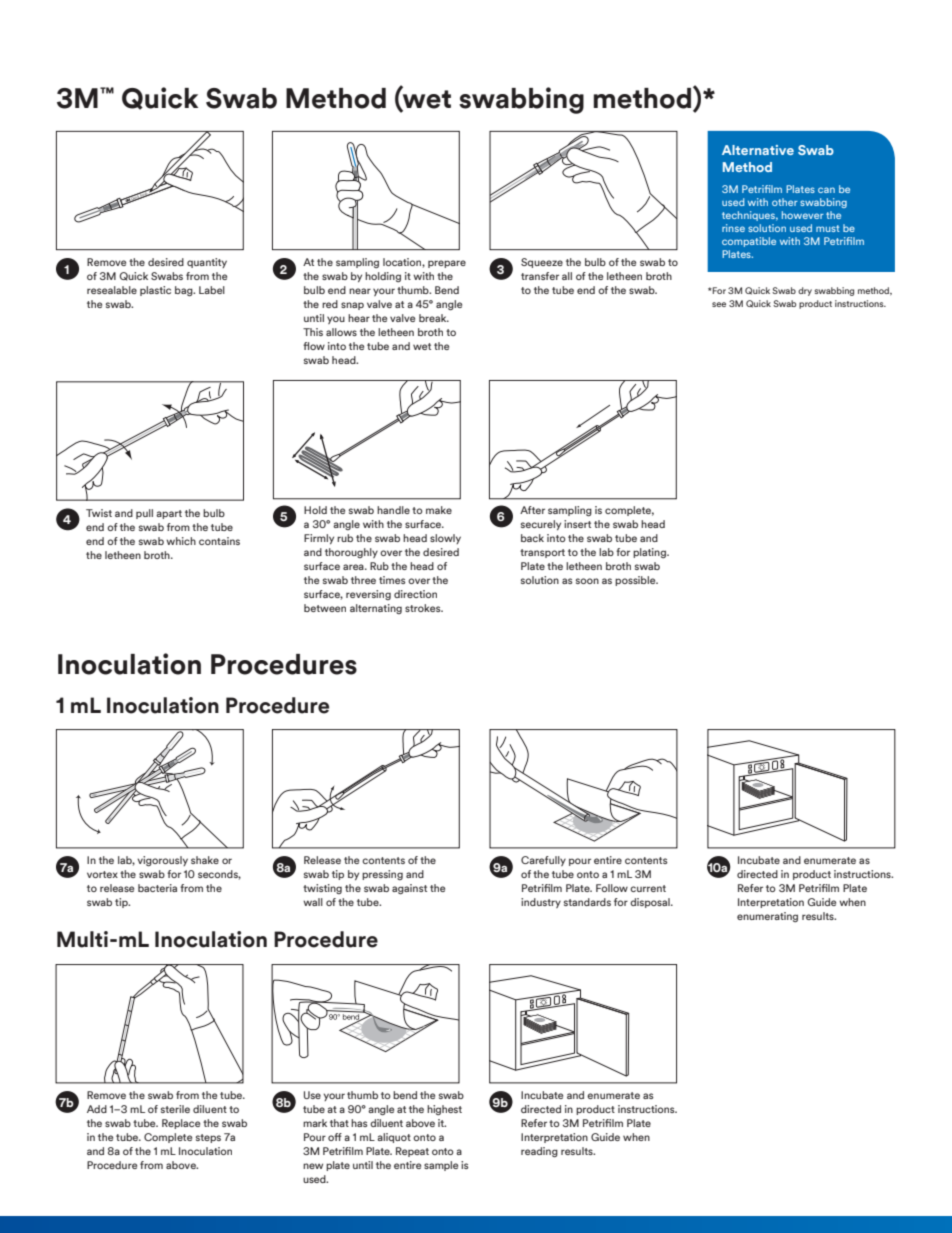  Describe the element at coordinates (767, 917) in the image. I see `enumerating` at that location.
